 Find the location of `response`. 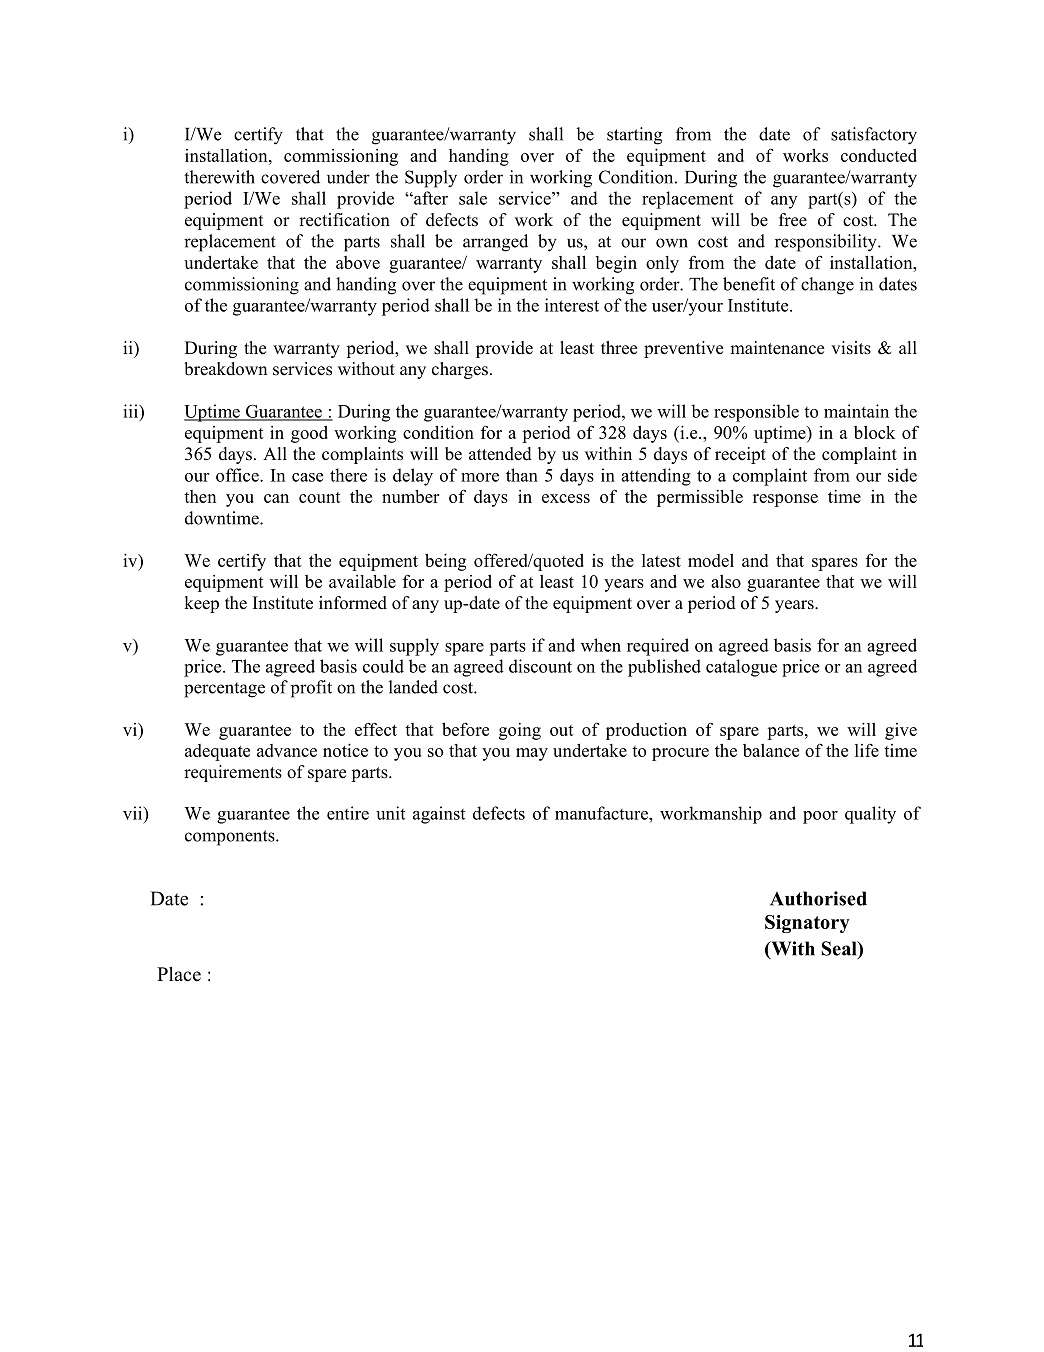

response is located at coordinates (785, 500).
